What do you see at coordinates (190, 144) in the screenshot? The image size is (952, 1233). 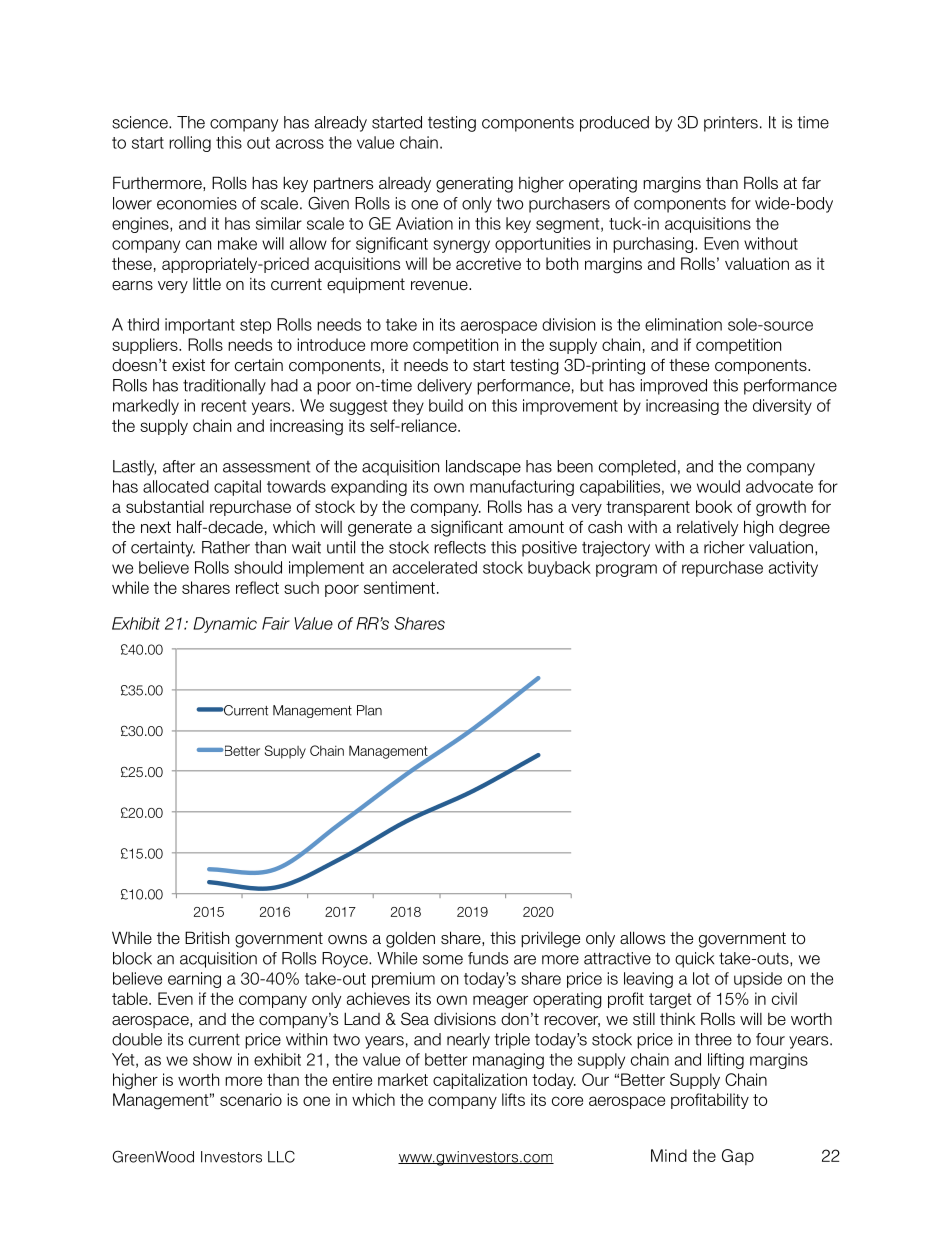 I see `rolling` at bounding box center [190, 144].
